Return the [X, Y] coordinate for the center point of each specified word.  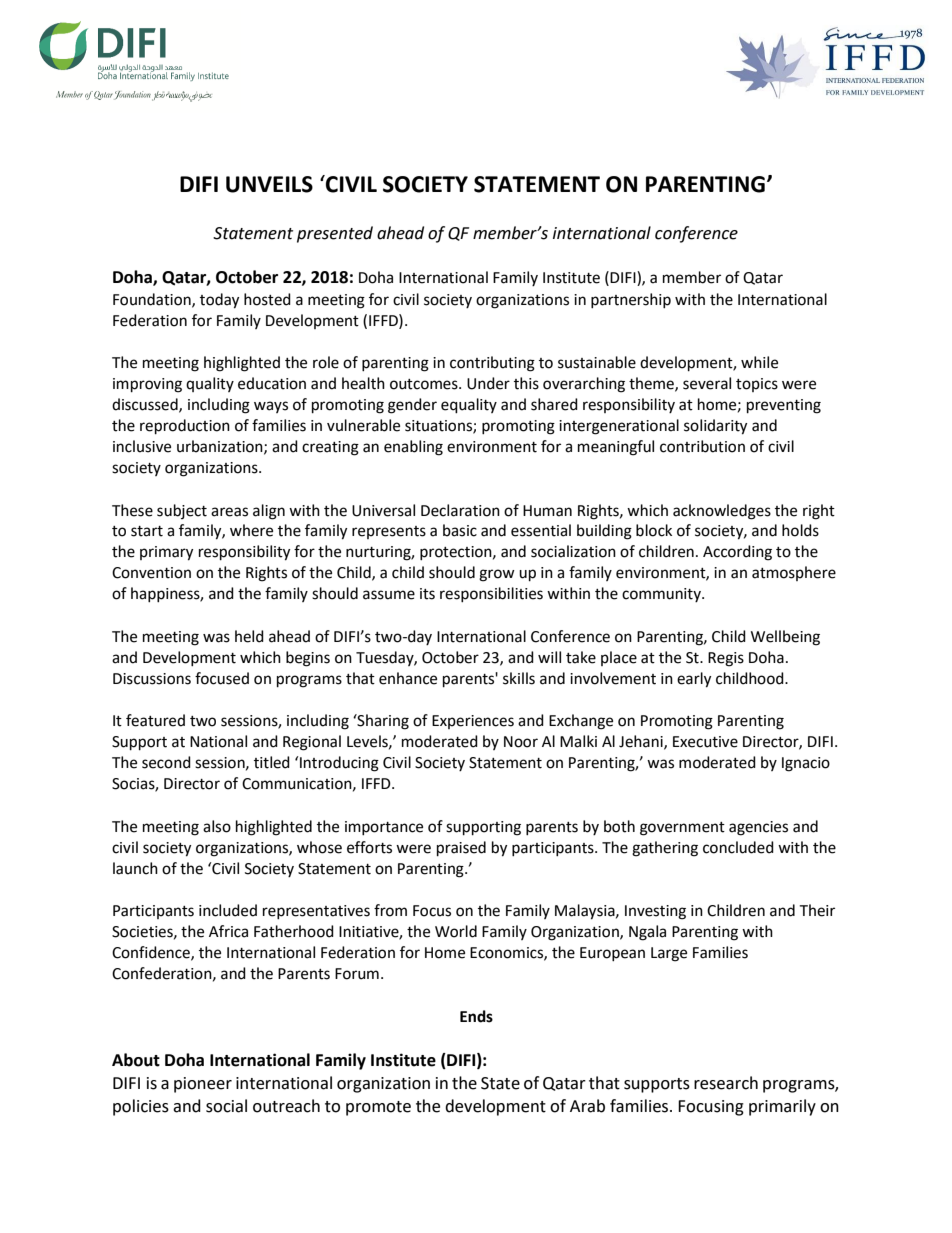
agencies [758, 828]
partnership [631, 300]
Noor [521, 742]
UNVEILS [269, 184]
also [217, 826]
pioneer [203, 1085]
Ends [476, 1016]
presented [335, 234]
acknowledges [722, 512]
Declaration [460, 510]
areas [229, 512]
